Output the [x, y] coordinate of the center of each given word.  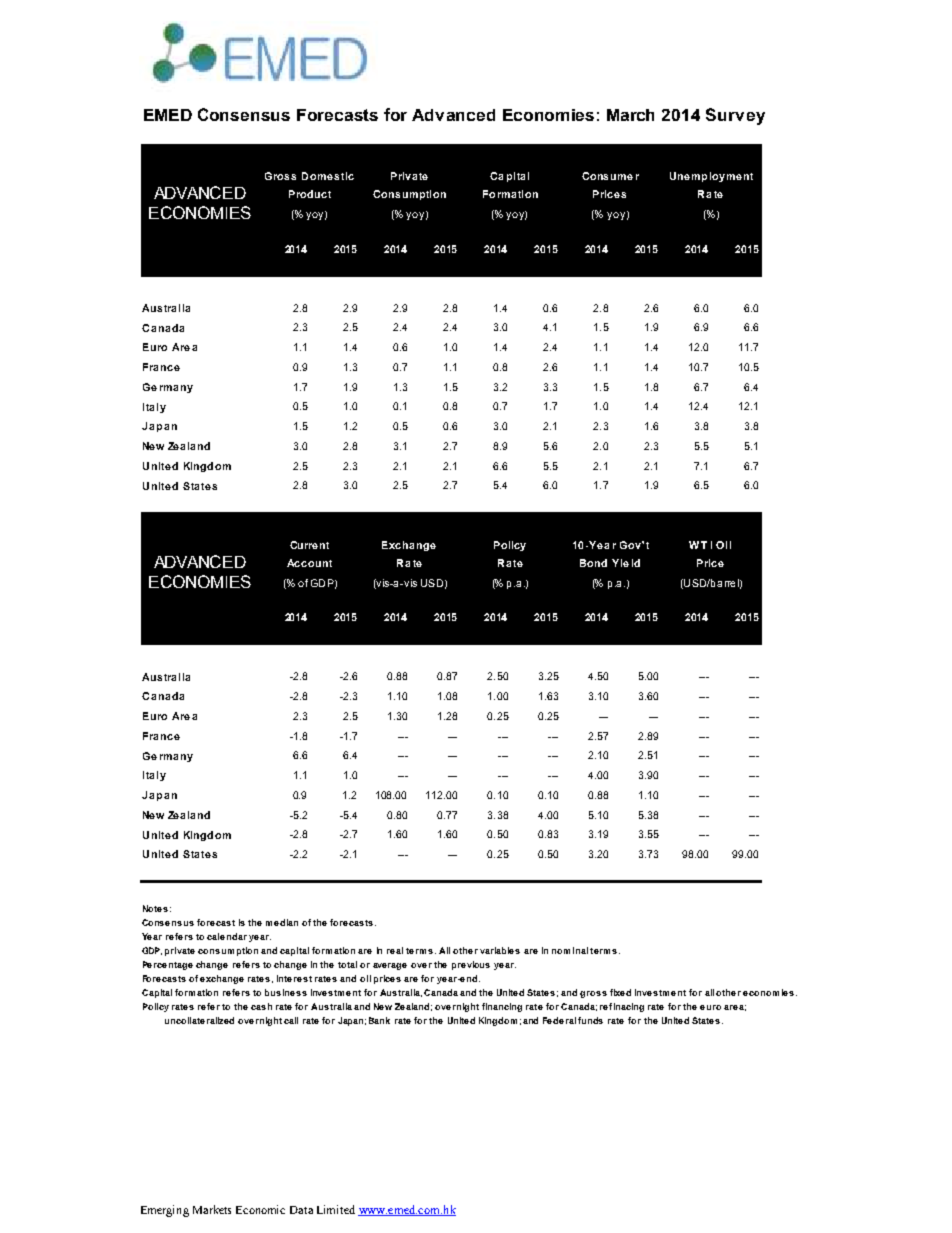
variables [500, 950]
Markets [212, 1209]
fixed [620, 992]
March [630, 115]
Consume [607, 176]
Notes [155, 908]
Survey [735, 116]
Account [309, 563]
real [395, 950]
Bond [593, 563]
